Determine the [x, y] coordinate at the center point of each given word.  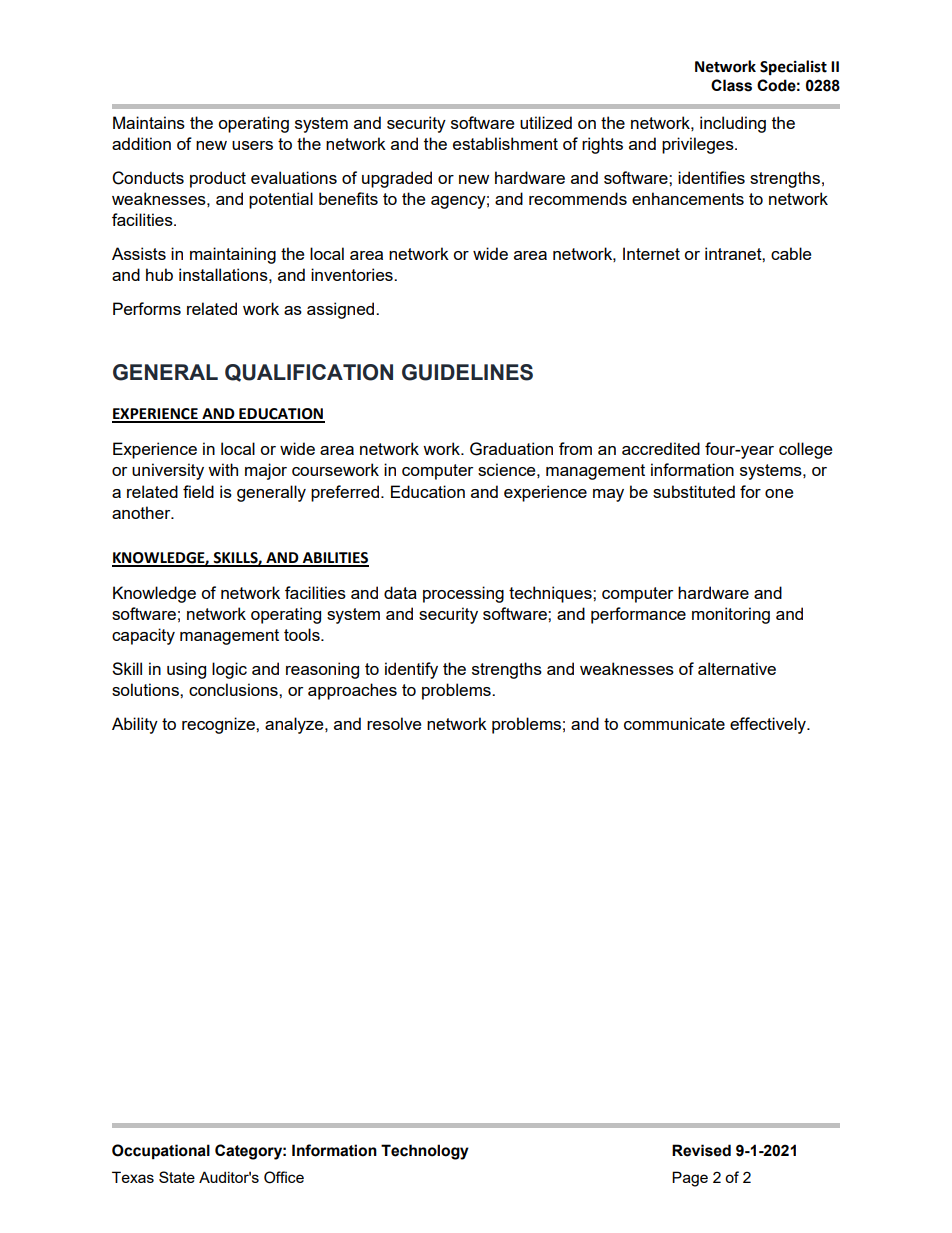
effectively [769, 725]
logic [229, 670]
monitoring [731, 615]
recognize [219, 725]
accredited [661, 448]
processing [463, 594]
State [177, 1177]
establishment [505, 143]
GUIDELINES [467, 372]
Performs [147, 308]
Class [731, 85]
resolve [394, 723]
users [252, 145]
